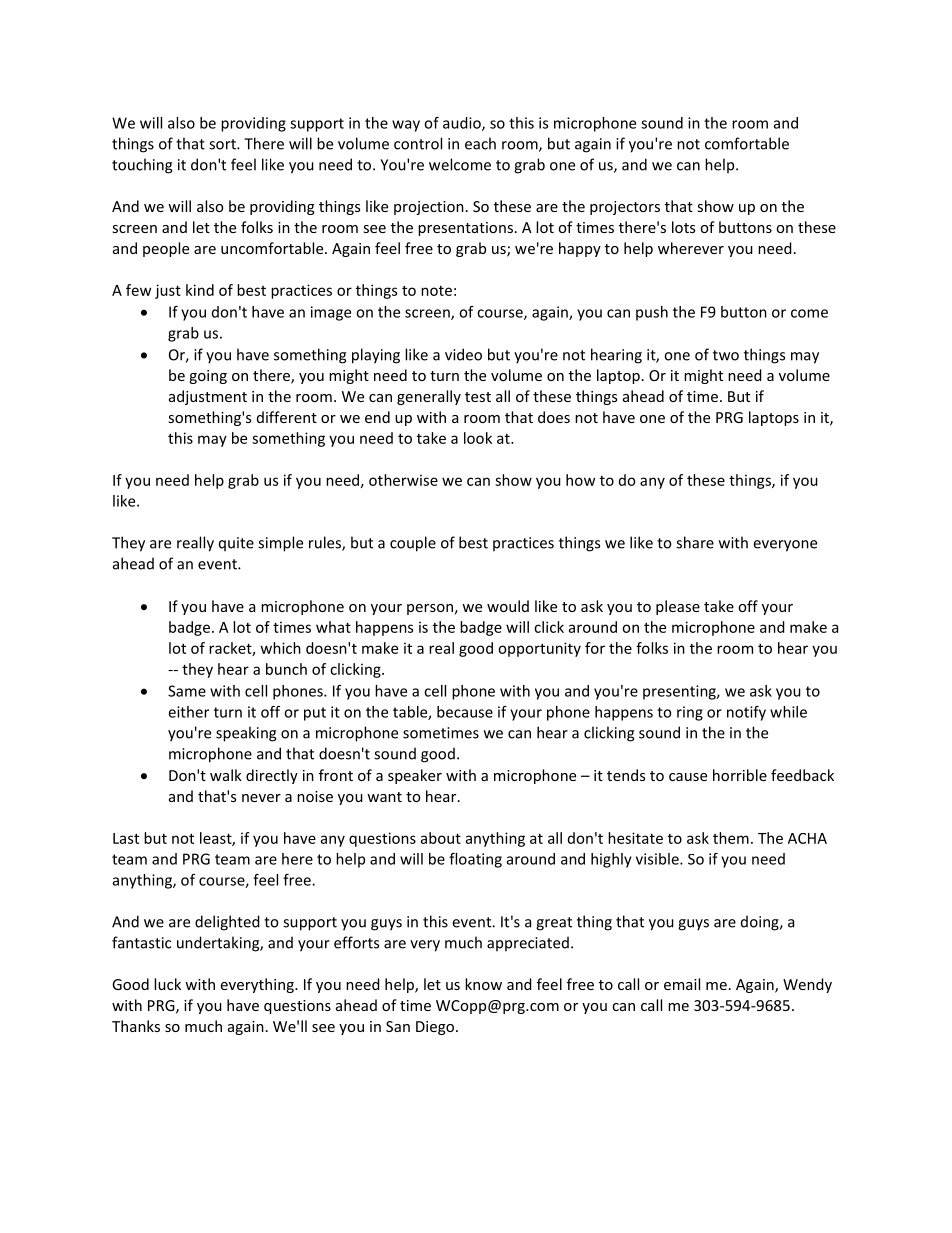 This screenshot has height=1233, width=952. What do you see at coordinates (287, 417) in the screenshot?
I see `different` at bounding box center [287, 417].
